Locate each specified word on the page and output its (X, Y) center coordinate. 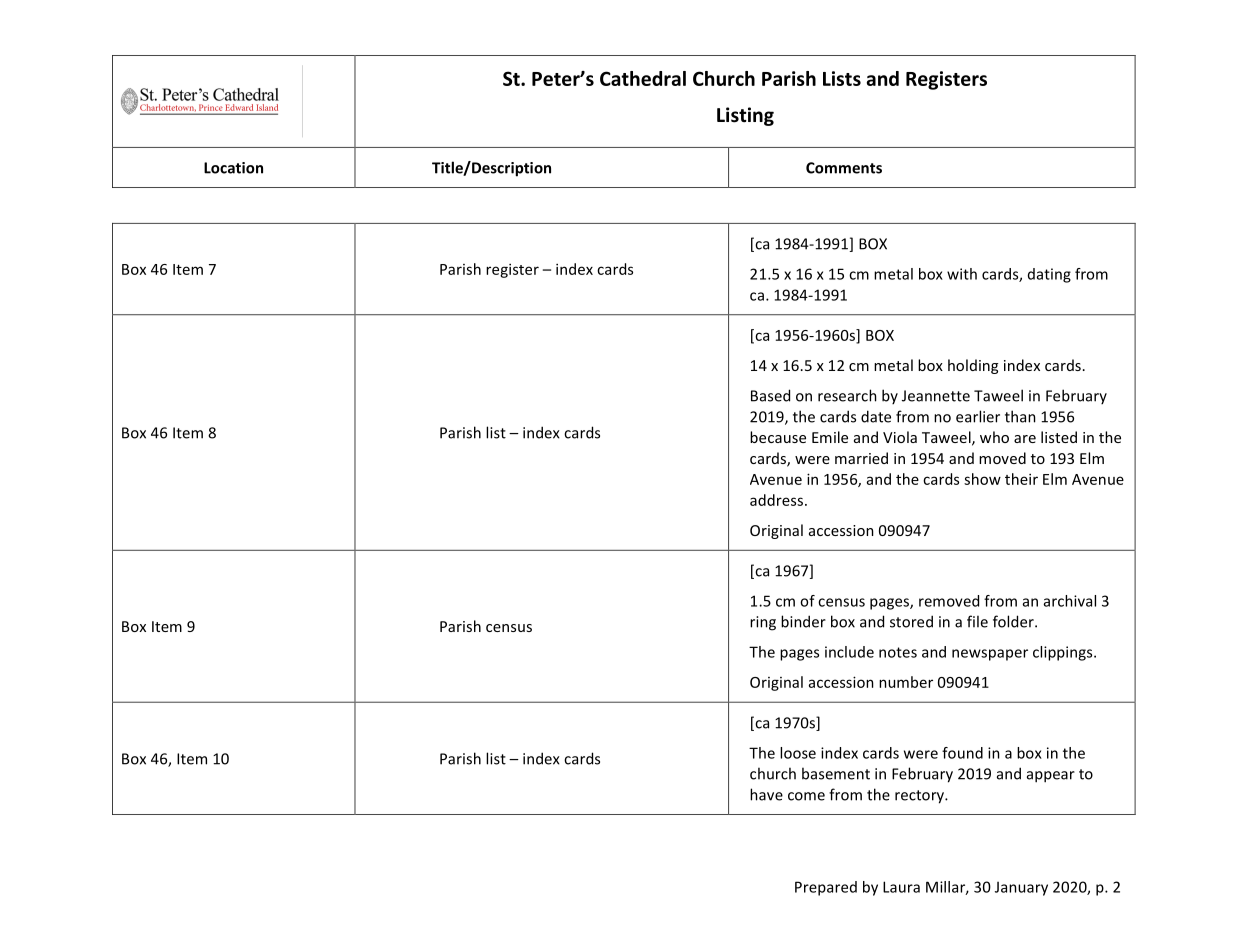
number (906, 682)
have (766, 794)
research (847, 395)
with (962, 274)
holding (973, 366)
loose (798, 753)
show (982, 479)
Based (770, 395)
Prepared (826, 888)
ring (763, 623)
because (778, 437)
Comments (844, 168)
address (778, 500)
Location (233, 168)
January (1021, 888)
